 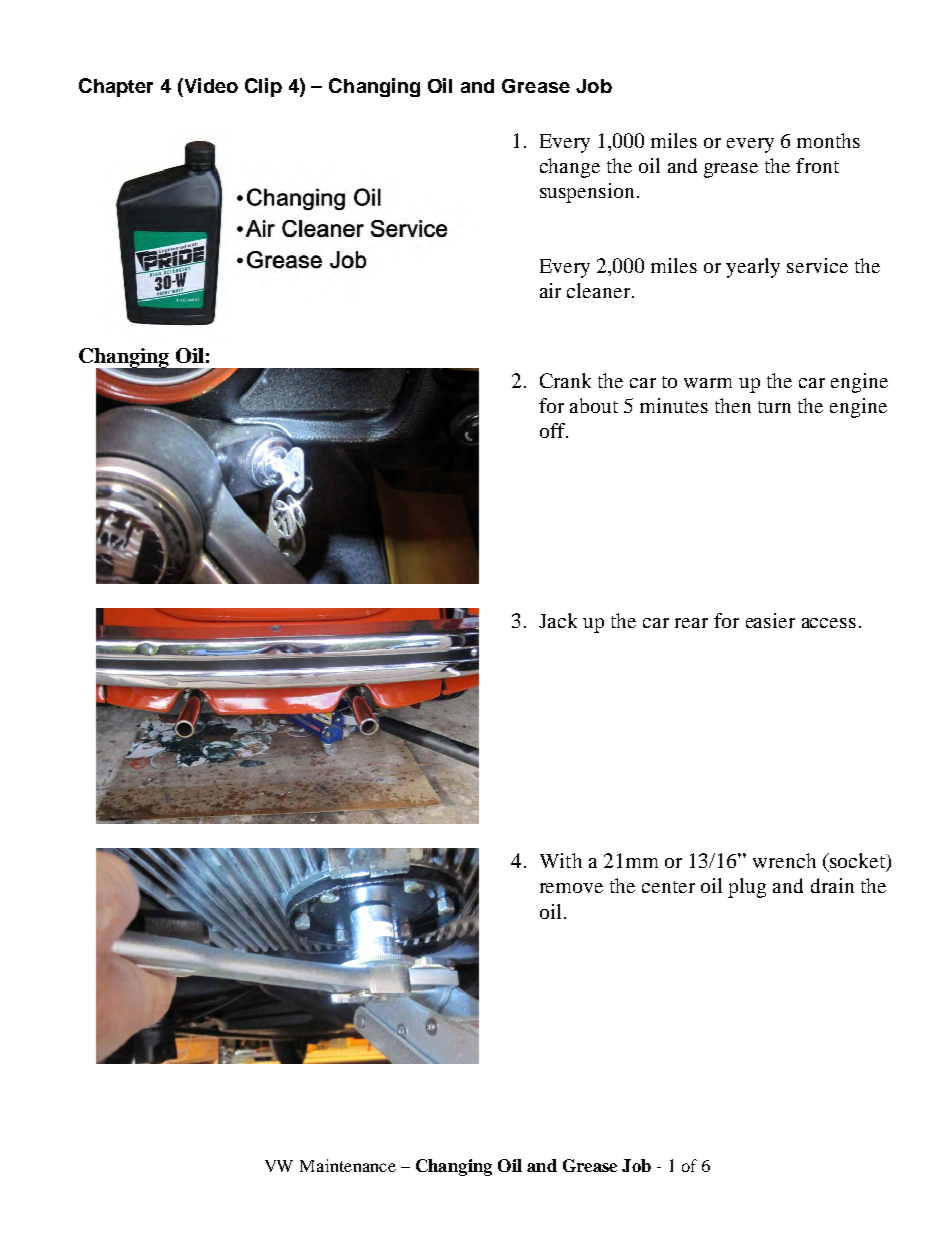 What do you see at coordinates (828, 140) in the page?
I see `months` at bounding box center [828, 140].
